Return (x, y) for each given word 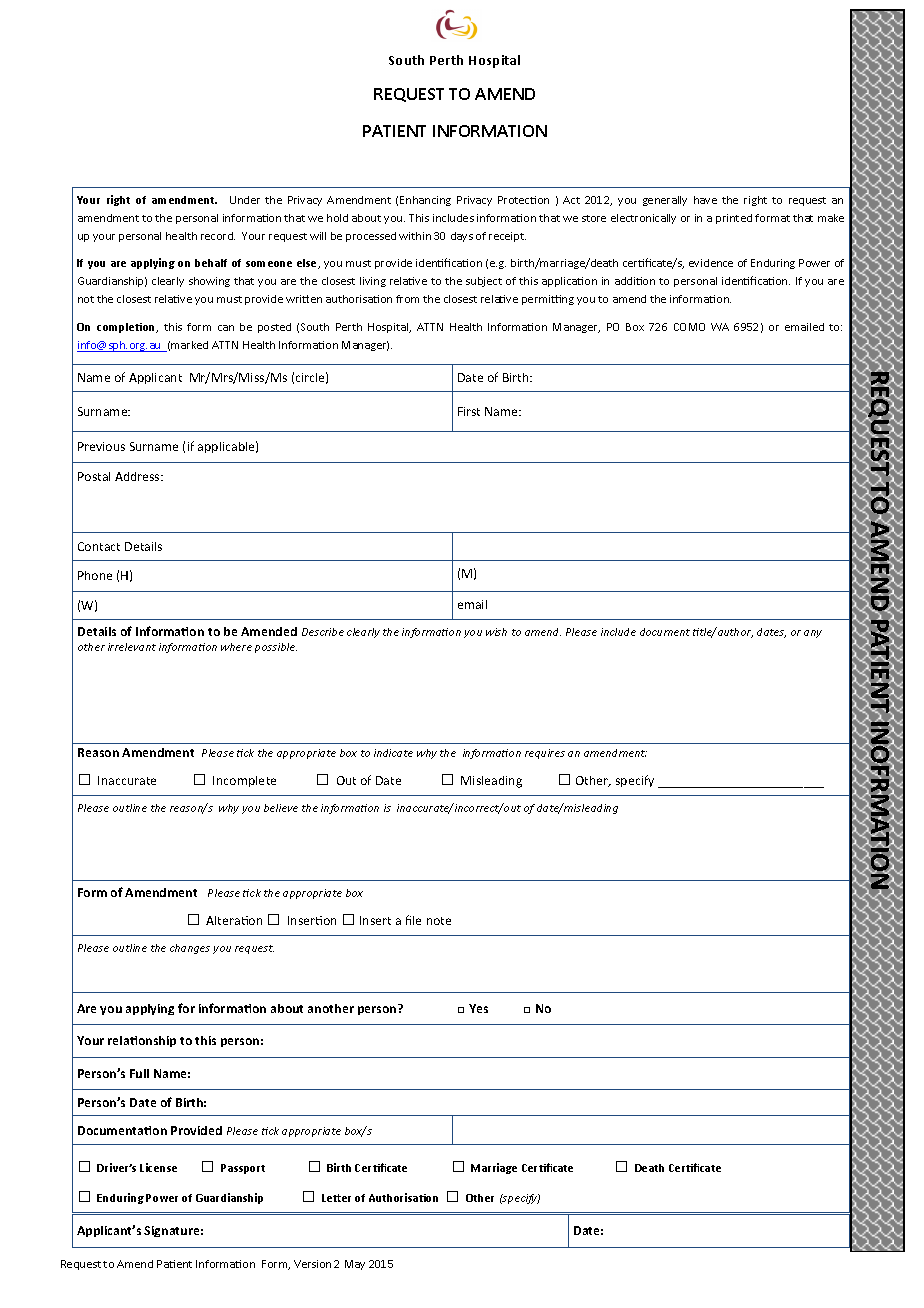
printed (734, 219)
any (813, 634)
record (218, 236)
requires (545, 754)
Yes (478, 1008)
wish (496, 632)
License (158, 1167)
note (439, 921)
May (355, 1265)
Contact (99, 546)
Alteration (234, 920)
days (462, 237)
